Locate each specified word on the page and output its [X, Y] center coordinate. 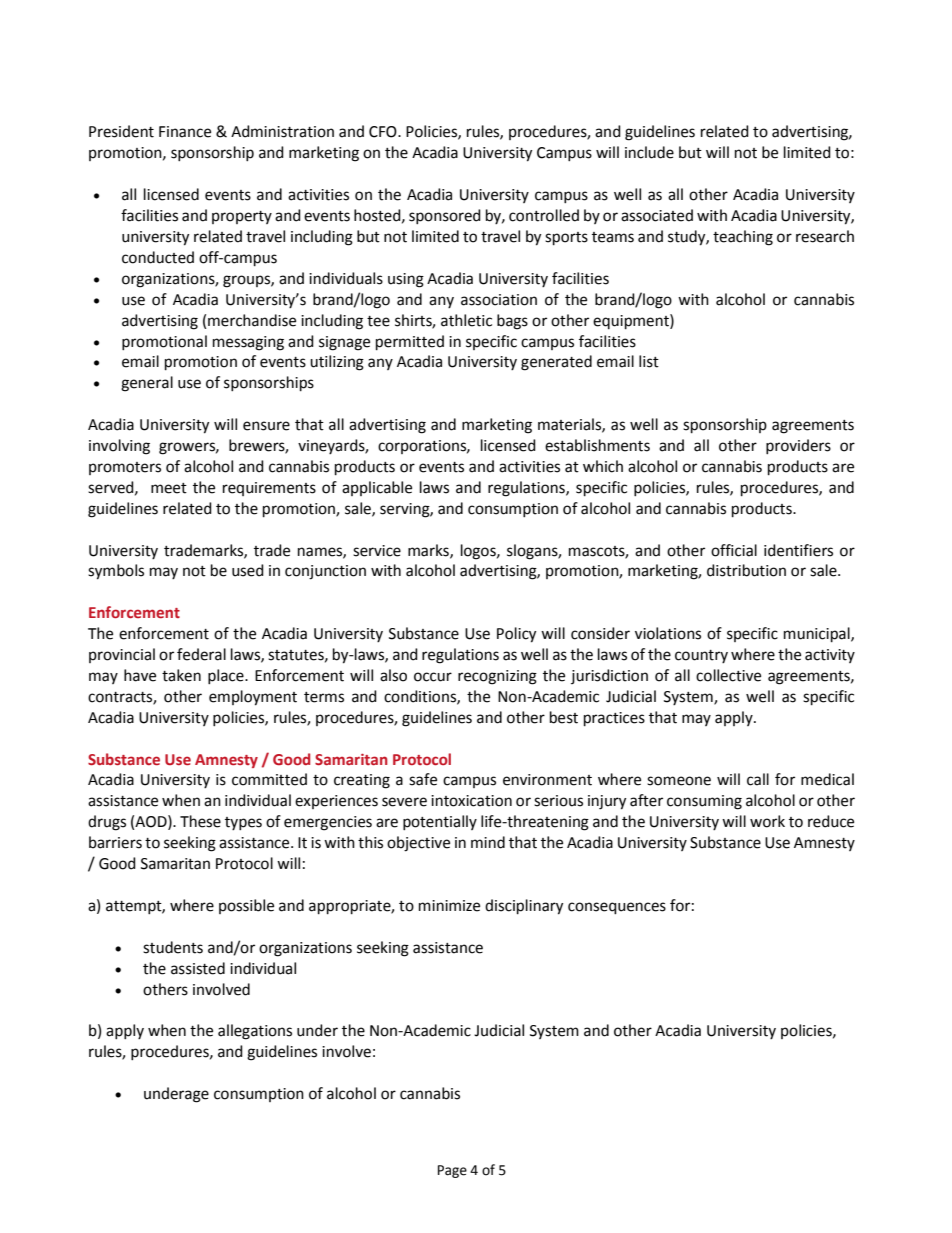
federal [201, 654]
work [767, 821]
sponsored [445, 216]
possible [246, 906]
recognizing [497, 677]
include [649, 152]
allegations [255, 1032]
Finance [185, 132]
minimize [449, 906]
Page [452, 1171]
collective [728, 675]
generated [556, 363]
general [147, 384]
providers [798, 446]
